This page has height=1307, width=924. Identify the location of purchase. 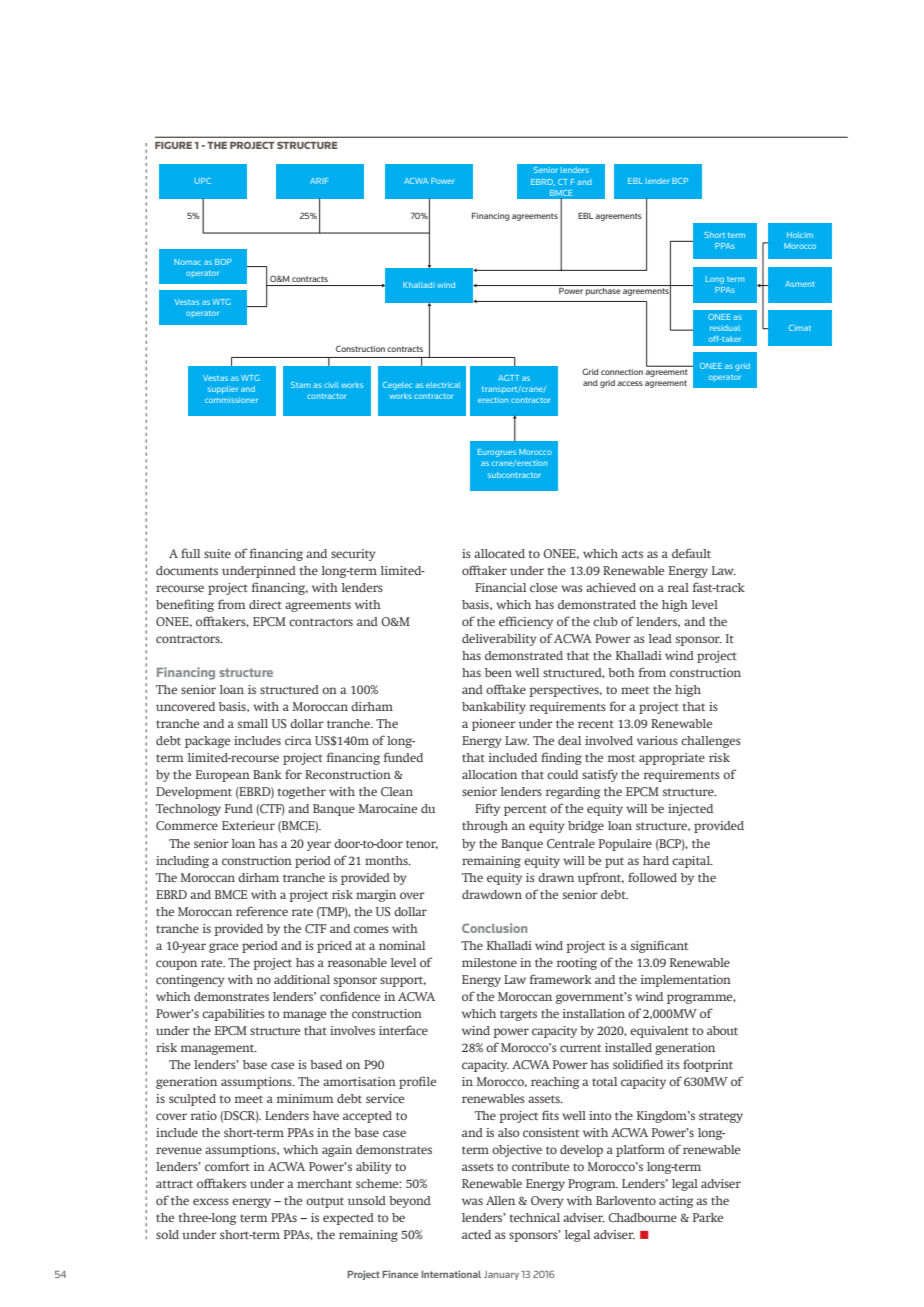
(603, 292).
